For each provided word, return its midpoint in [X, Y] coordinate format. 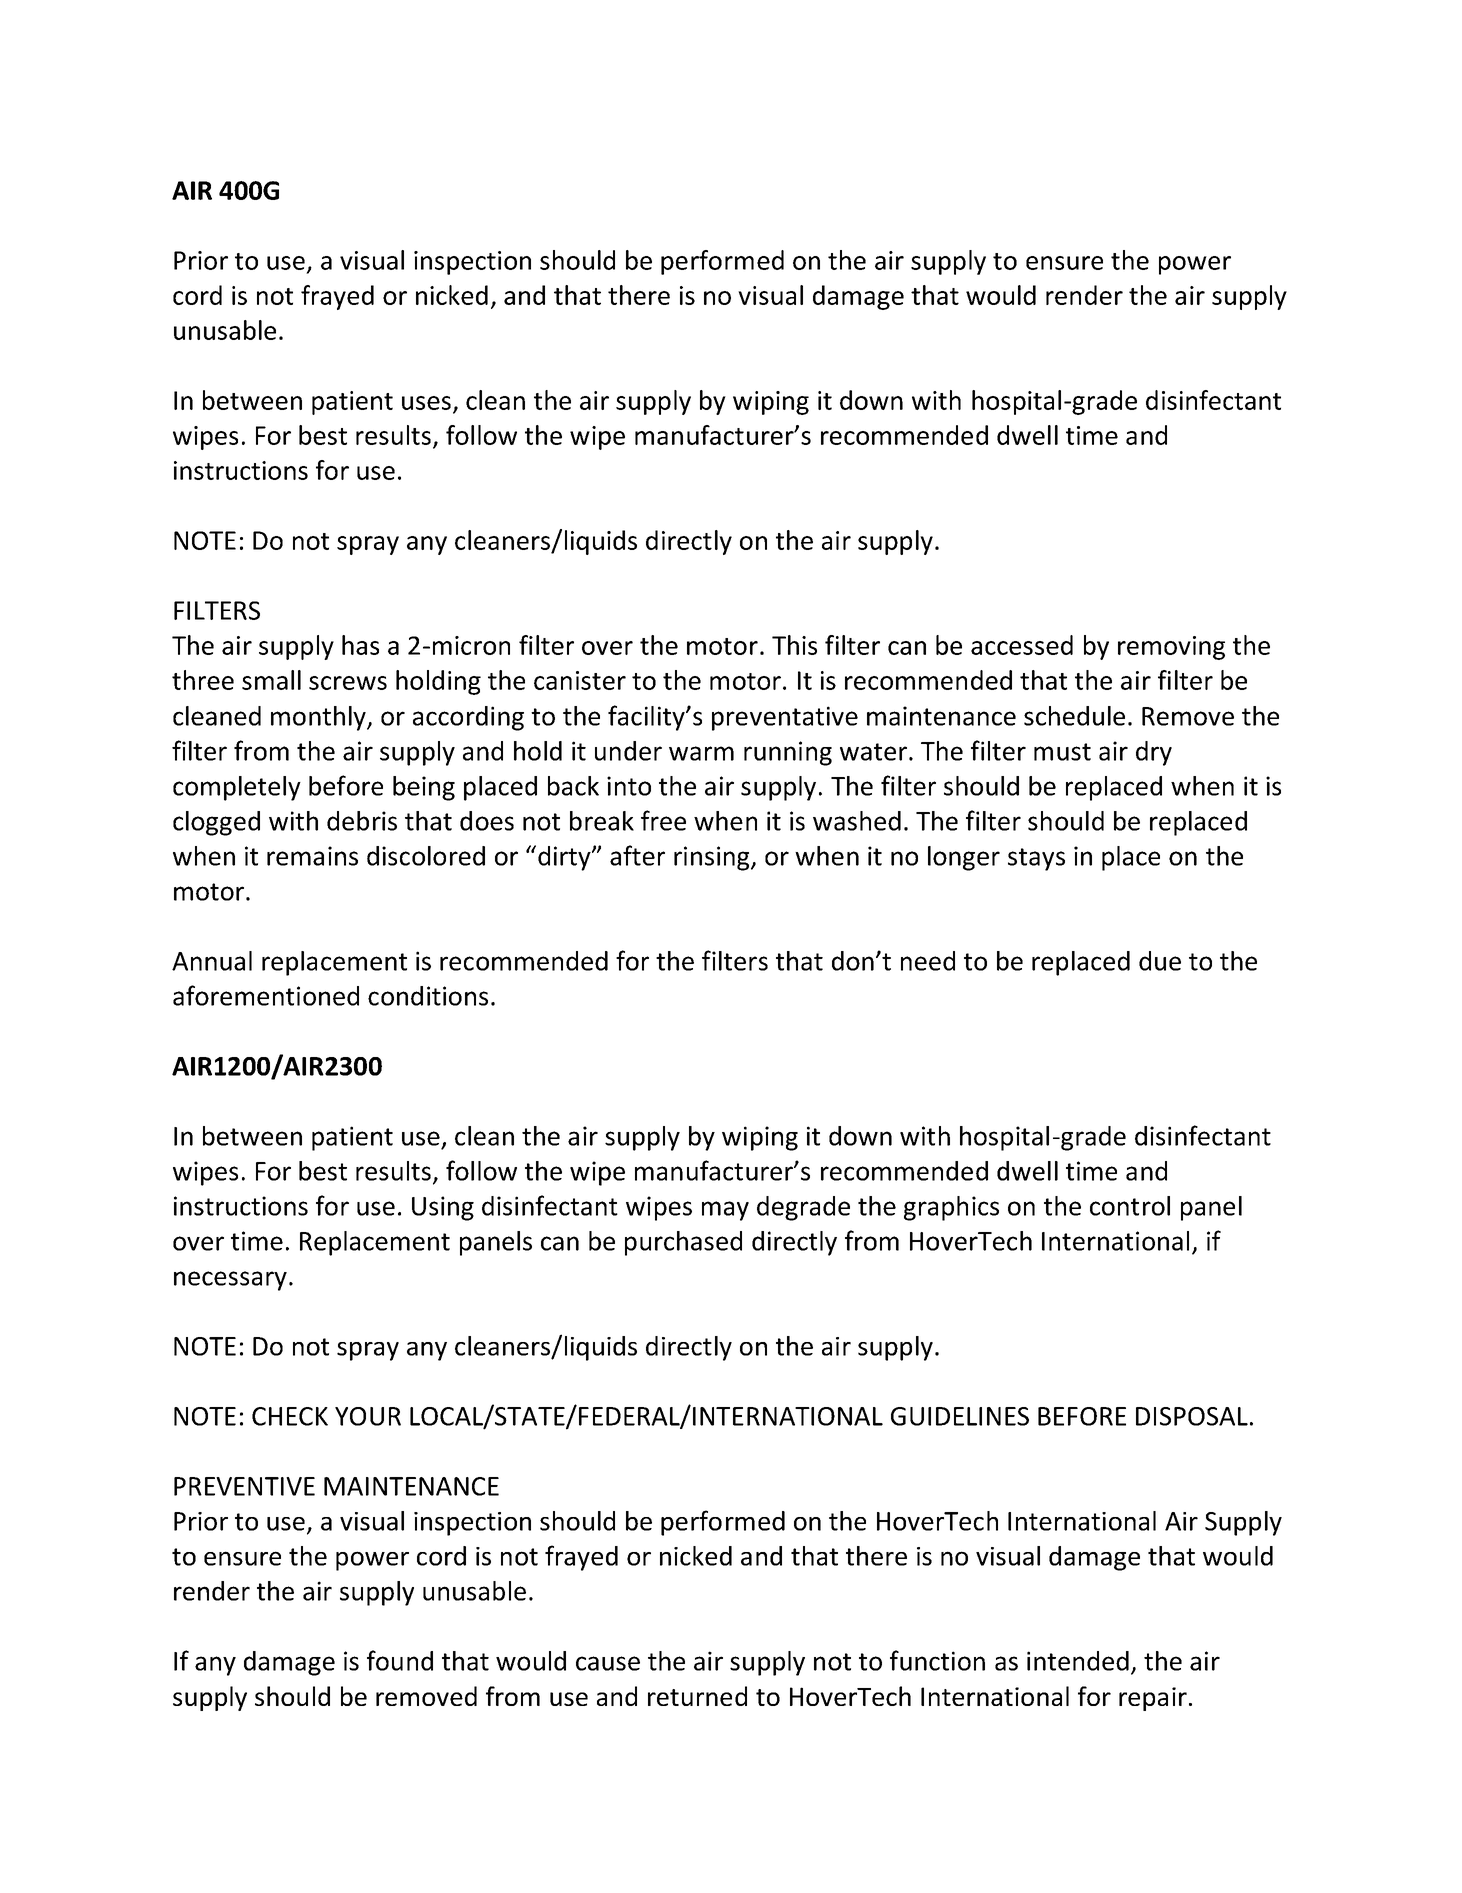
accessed [1022, 645]
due [1160, 961]
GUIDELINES [960, 1416]
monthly [319, 718]
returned [697, 1696]
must [1062, 752]
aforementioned [266, 995]
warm [701, 753]
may [725, 1211]
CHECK [290, 1416]
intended [1078, 1661]
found [400, 1660]
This [794, 645]
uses [426, 403]
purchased [683, 1243]
